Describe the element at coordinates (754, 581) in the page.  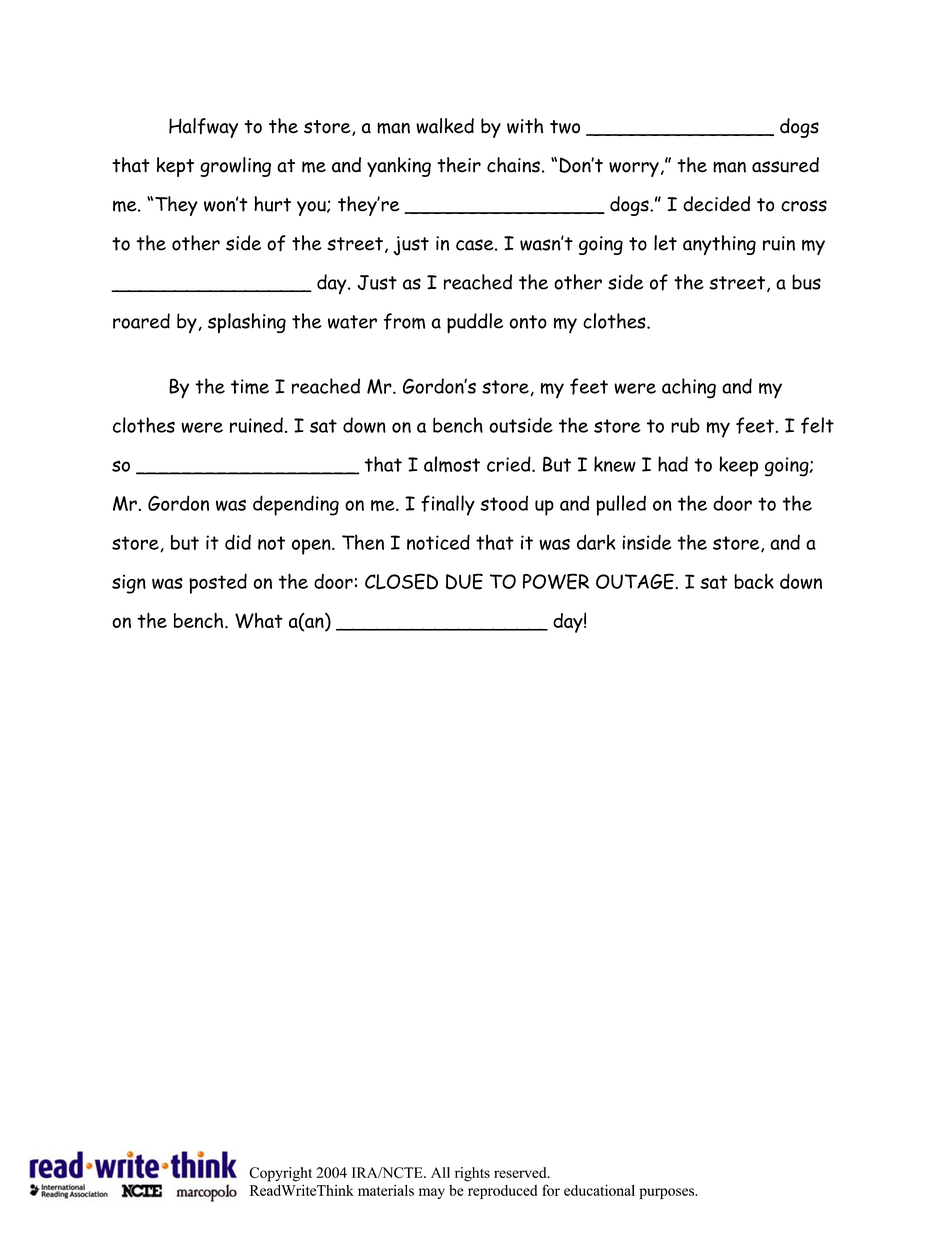
I see `back` at that location.
